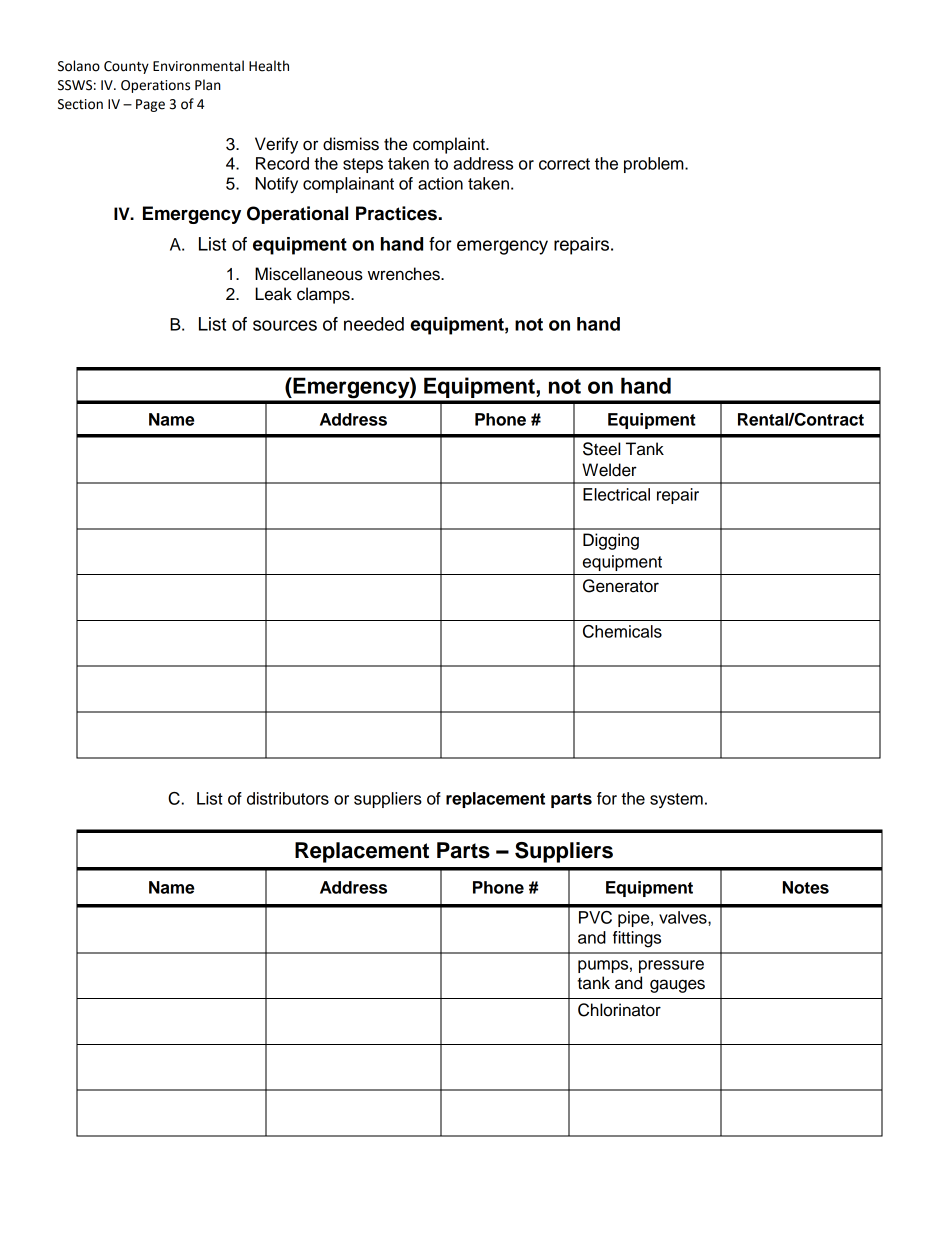 The height and width of the document is (1233, 952). I want to click on complaint, so click(450, 145).
